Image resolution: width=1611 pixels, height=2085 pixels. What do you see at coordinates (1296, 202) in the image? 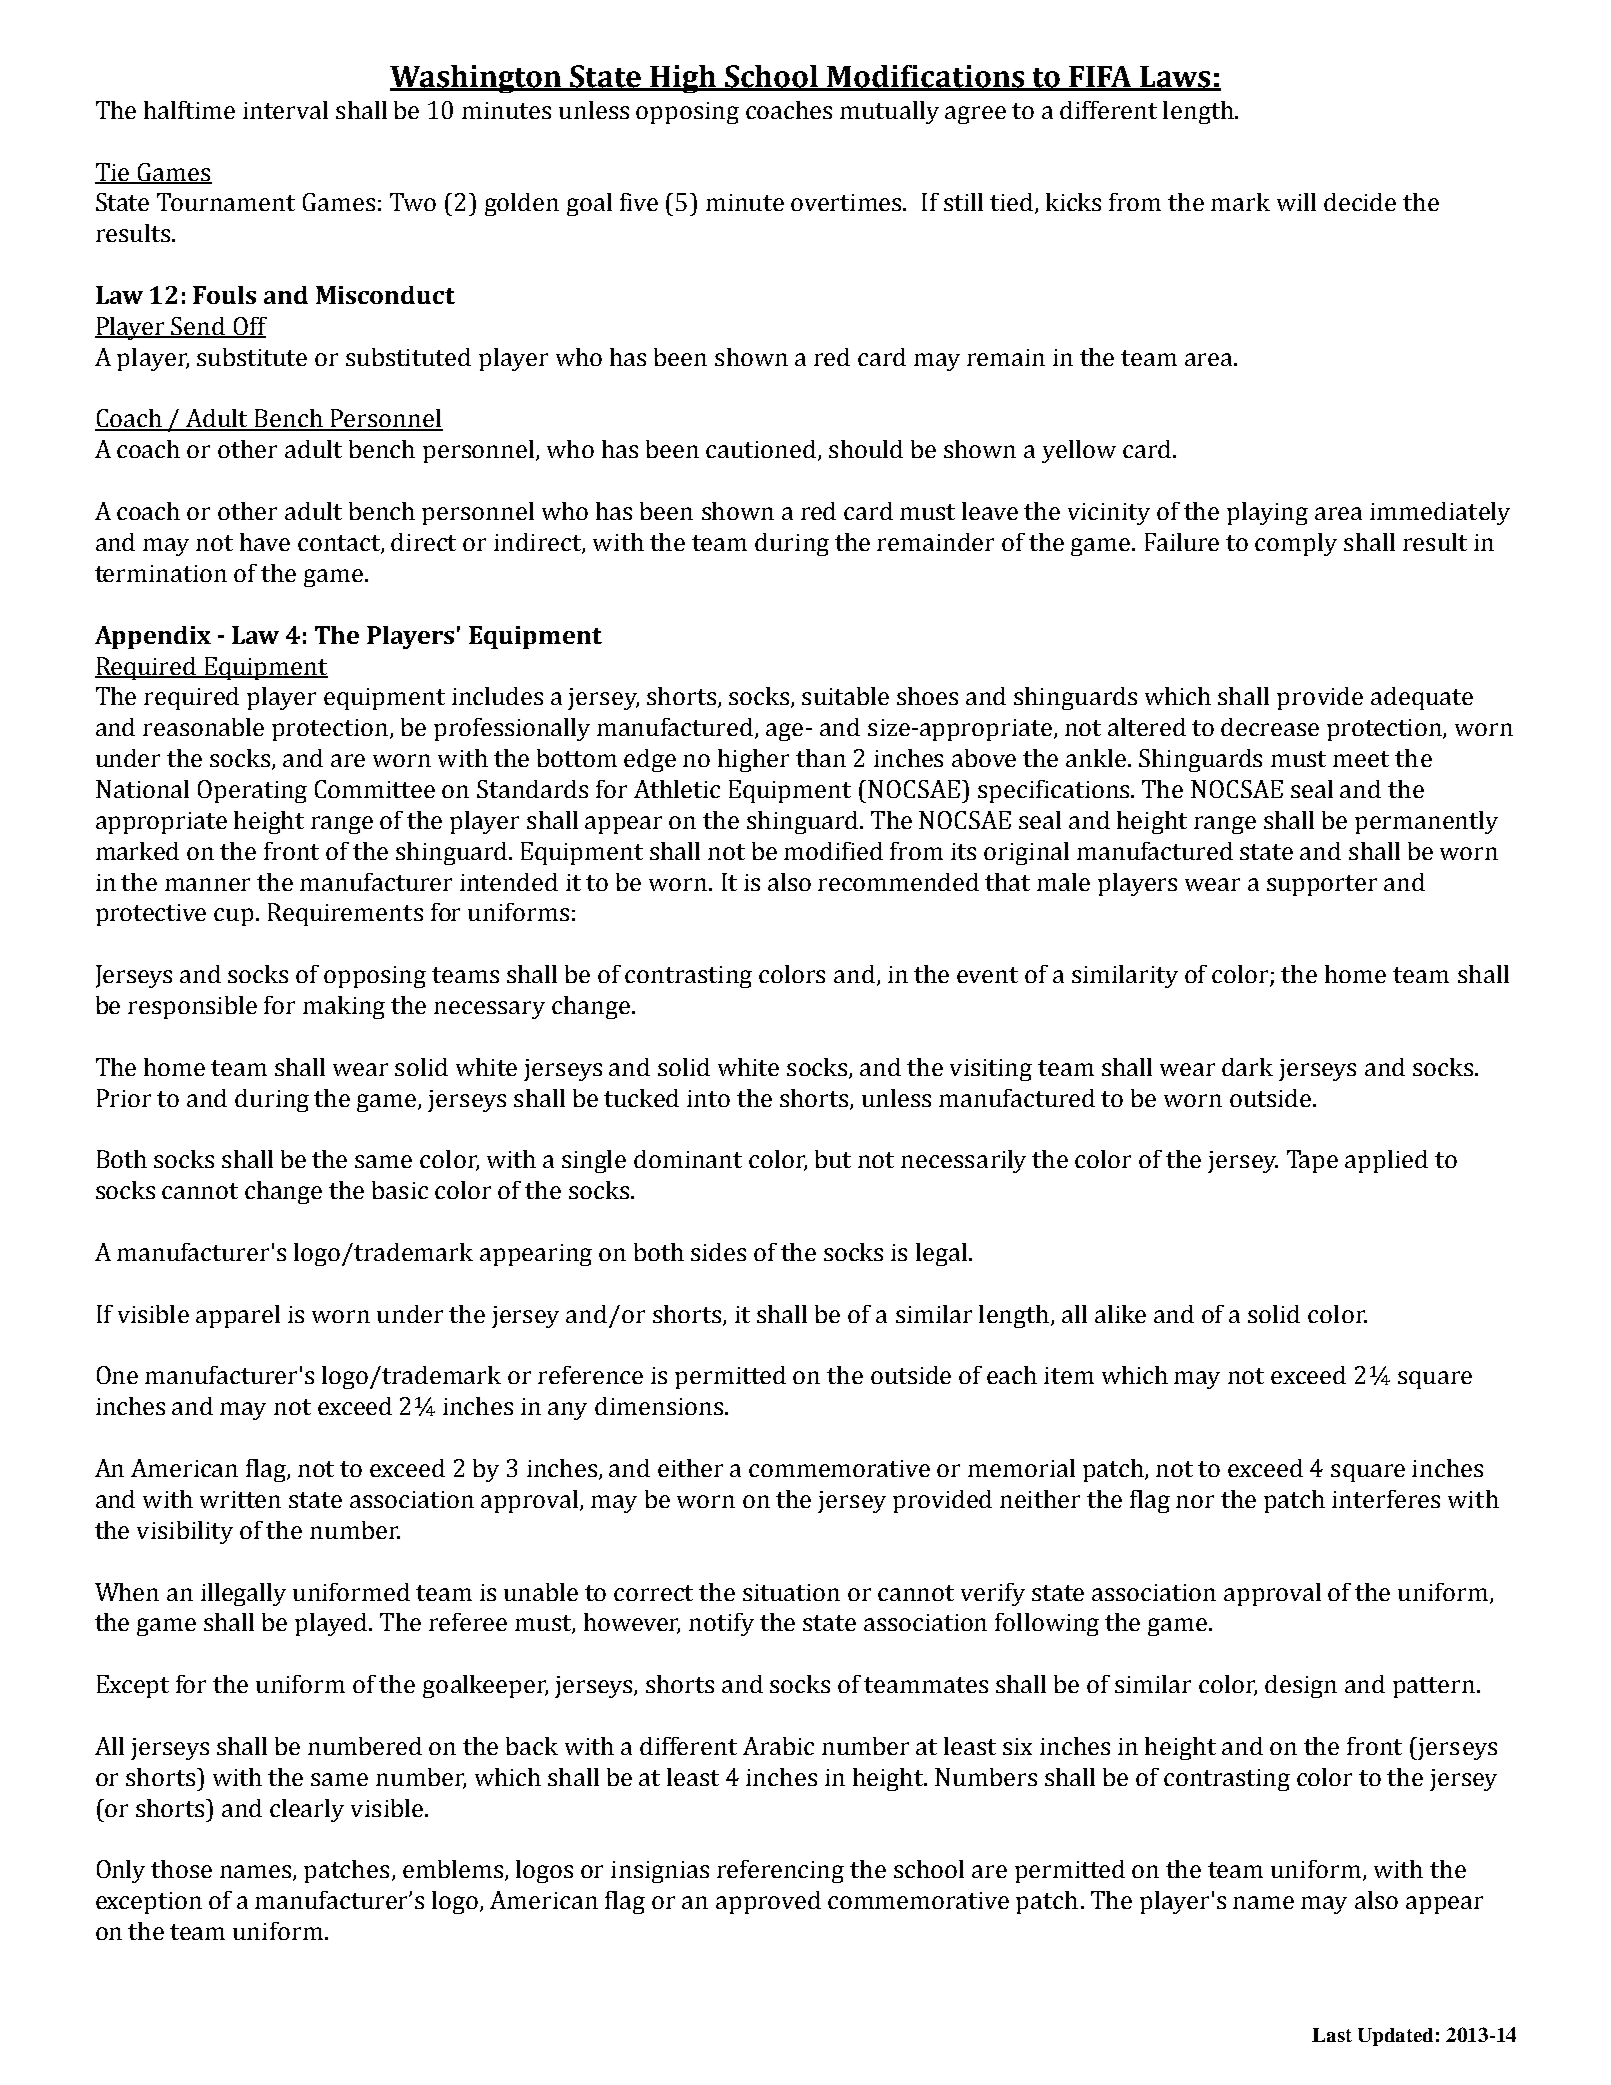
I see `will` at bounding box center [1296, 202].
